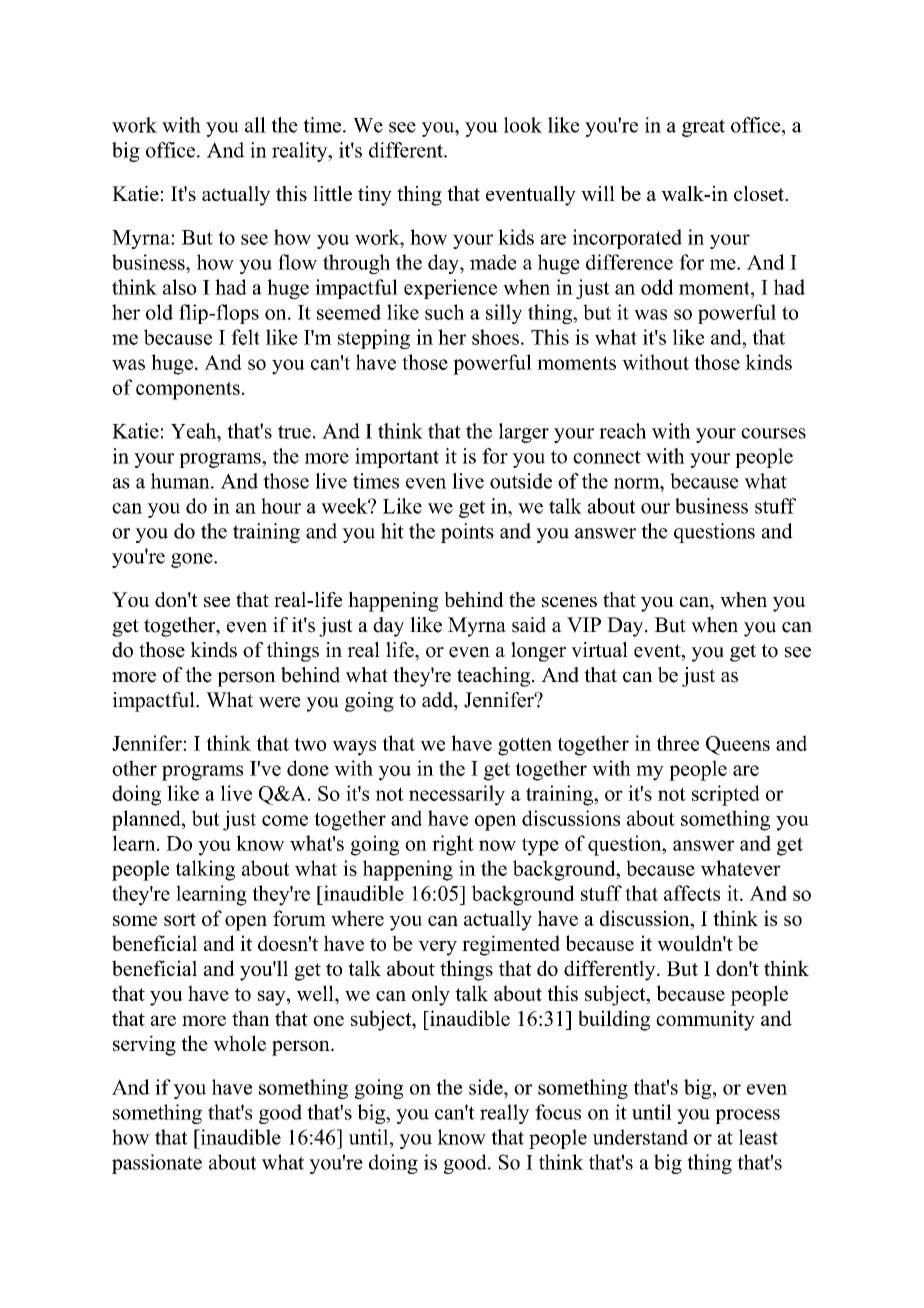  Describe the element at coordinates (726, 795) in the screenshot. I see `scripted` at that location.
